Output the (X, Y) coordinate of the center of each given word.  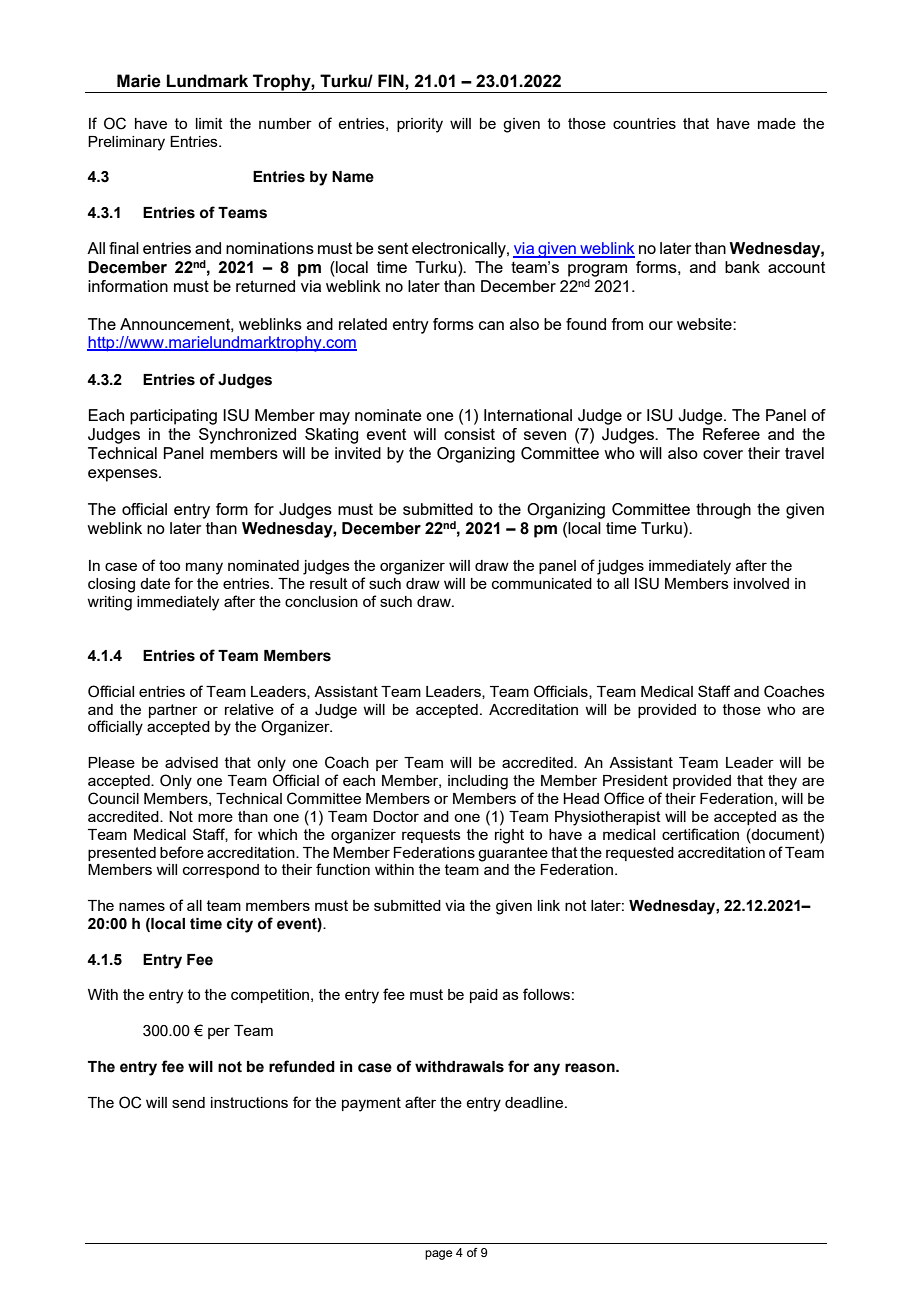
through (723, 511)
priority (420, 125)
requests (431, 836)
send (188, 1102)
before (182, 852)
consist (469, 434)
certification (700, 834)
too (169, 565)
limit (209, 123)
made (777, 123)
